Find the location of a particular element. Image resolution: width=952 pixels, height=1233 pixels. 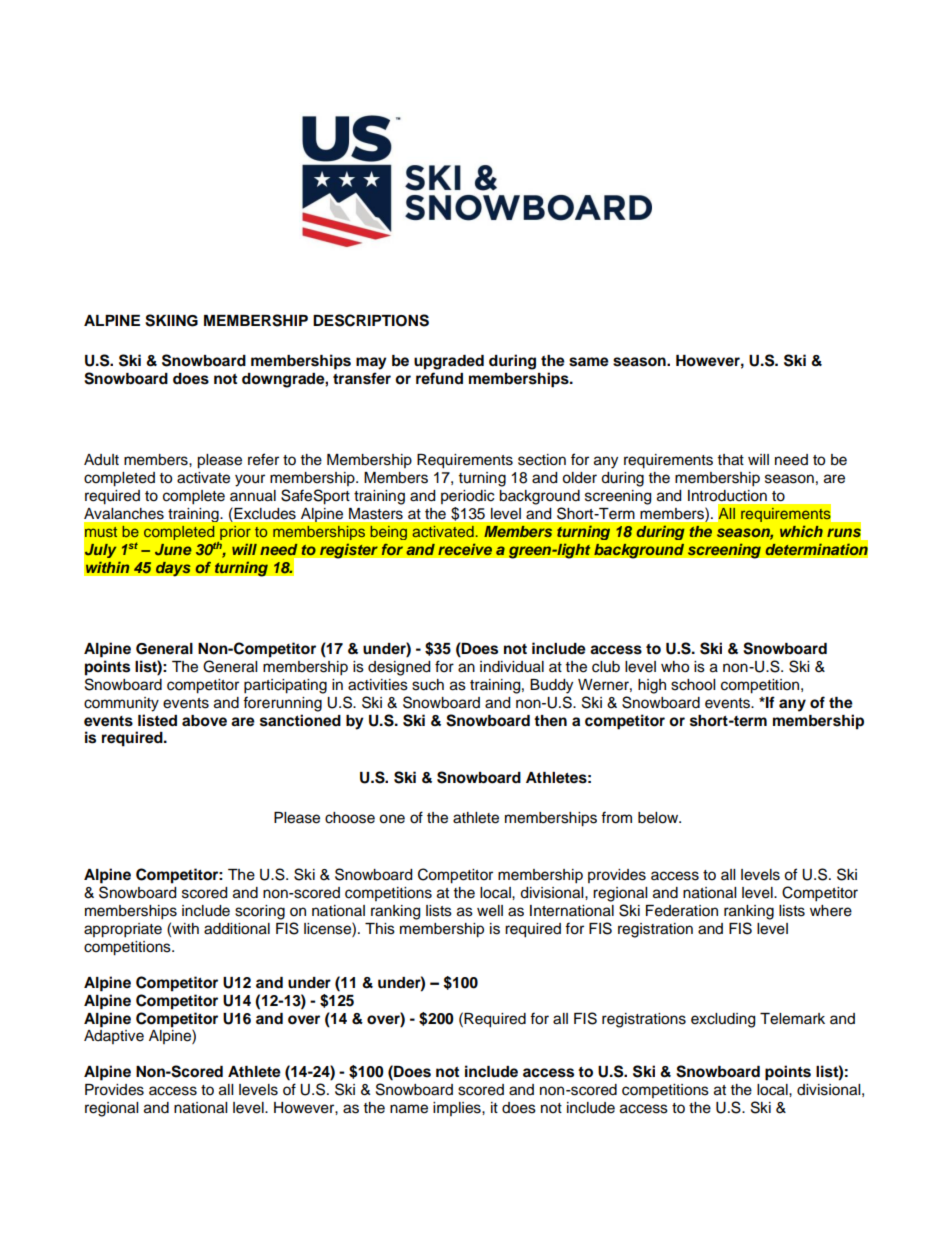

upgraded is located at coordinates (449, 362).
